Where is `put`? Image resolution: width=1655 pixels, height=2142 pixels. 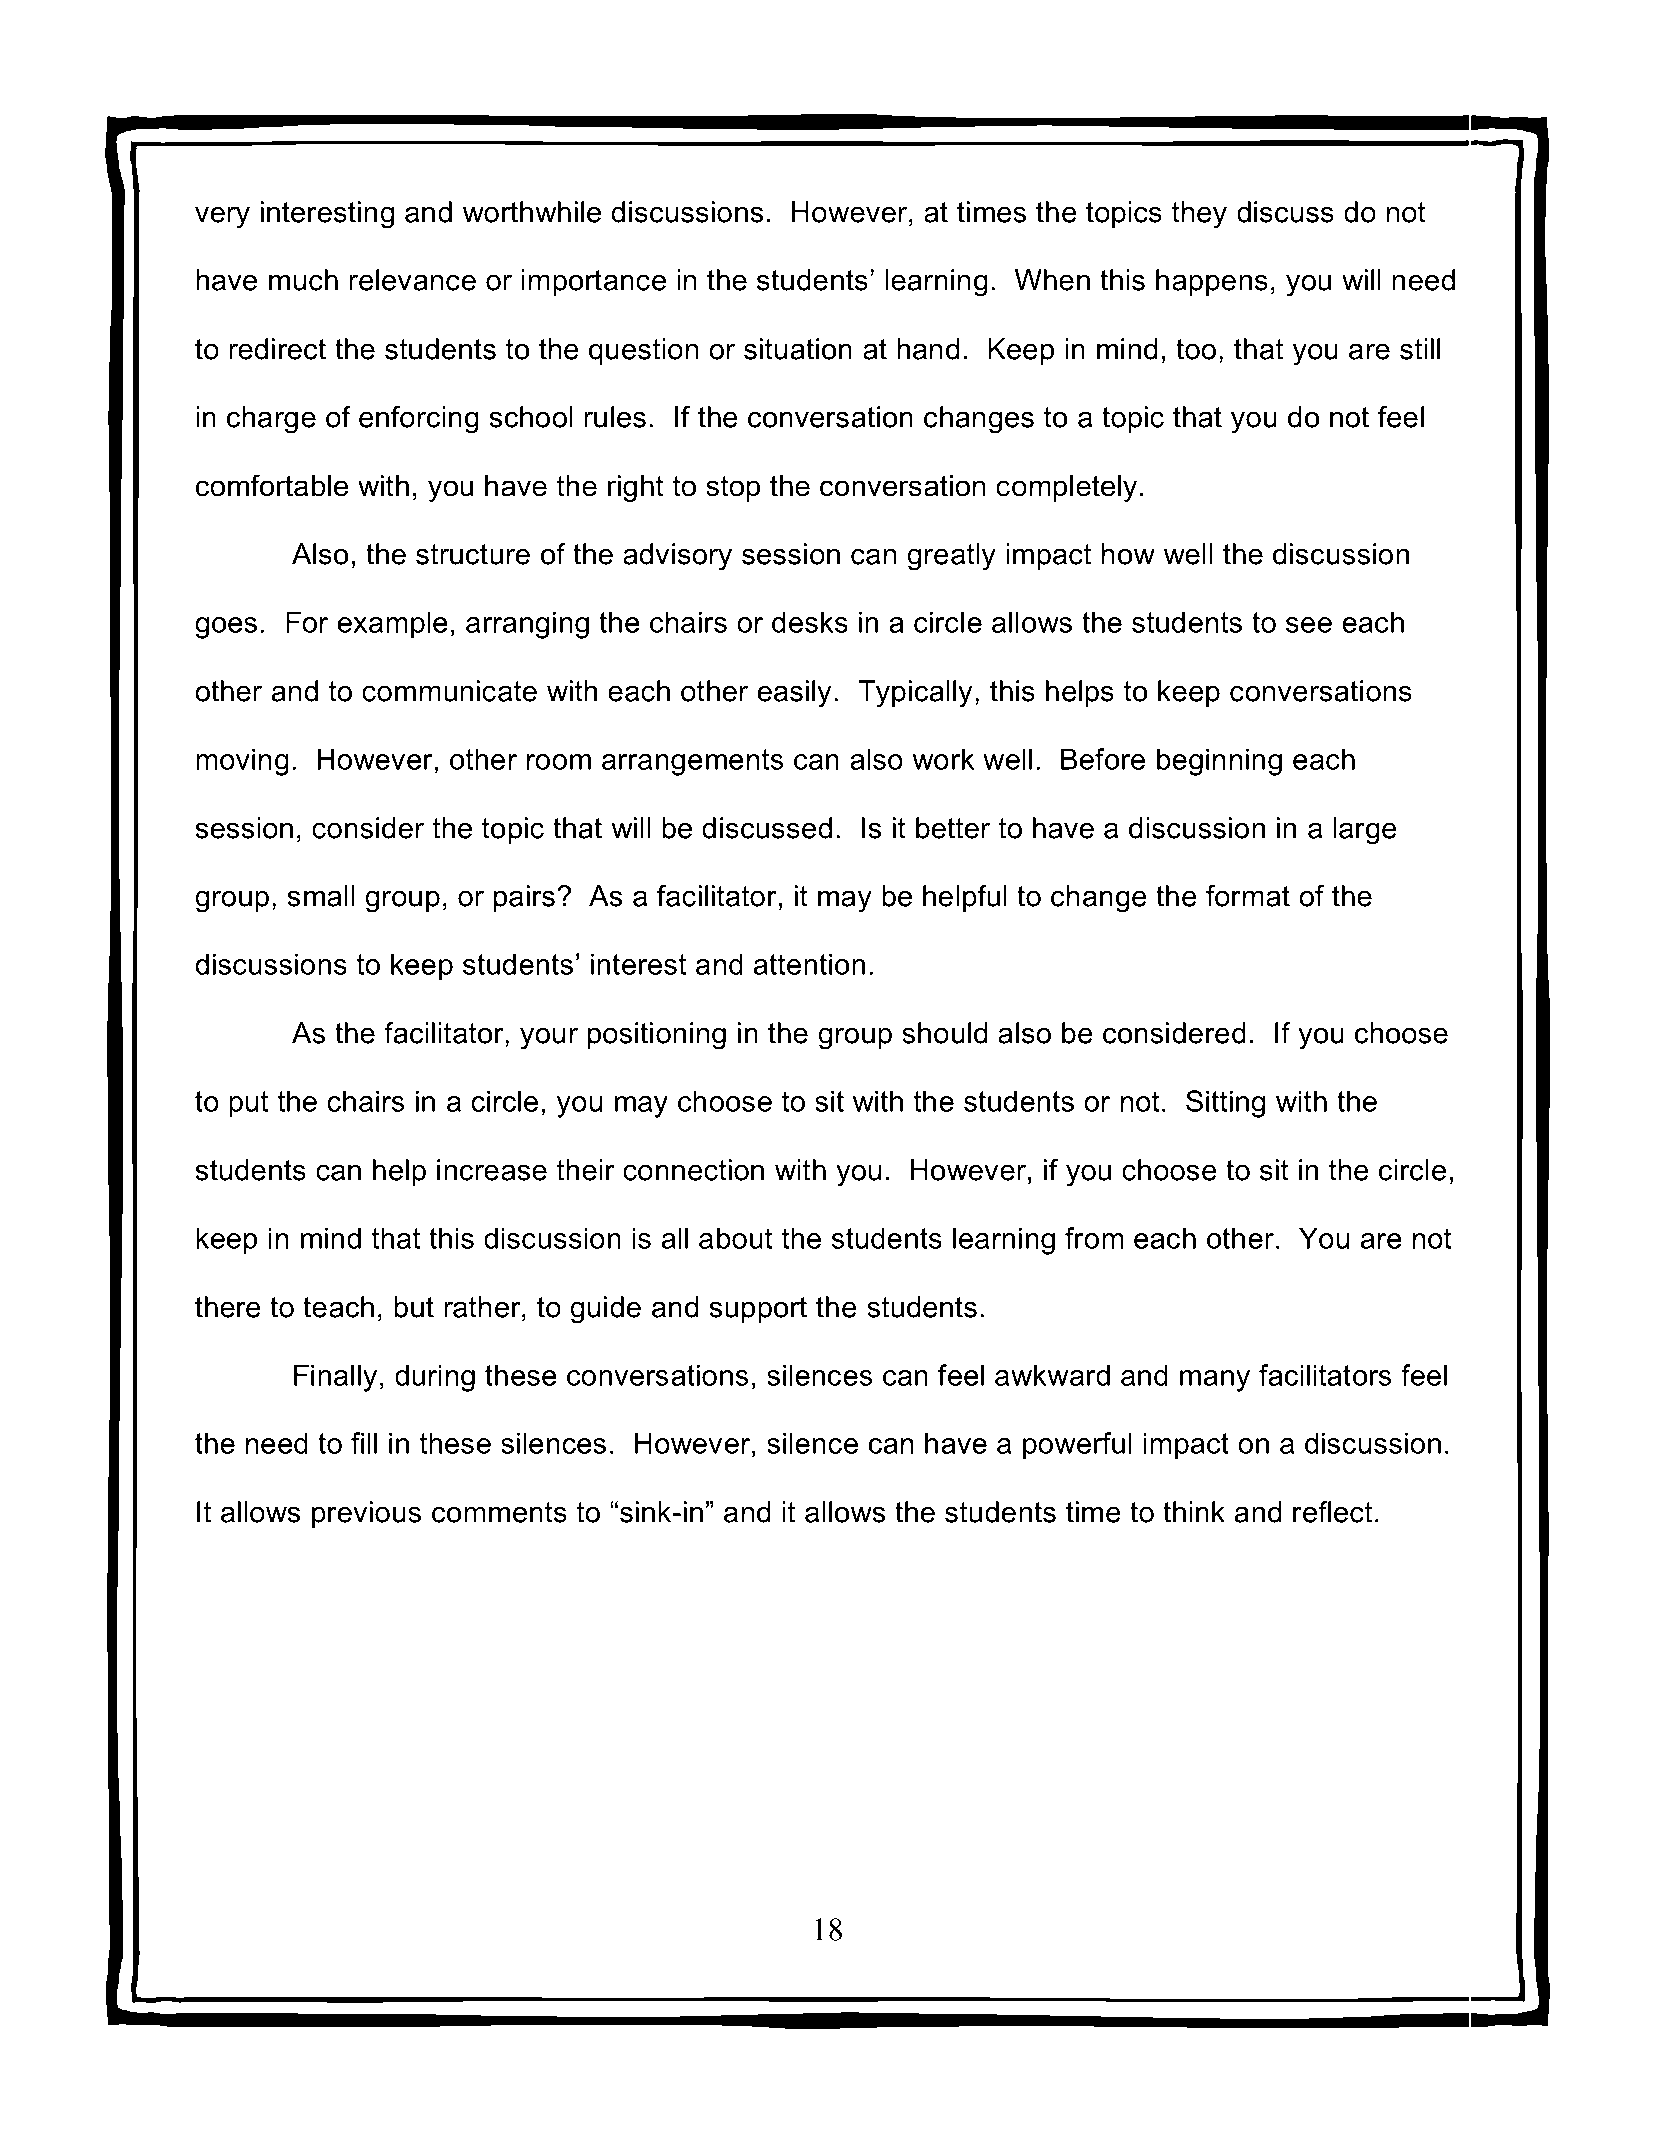
put is located at coordinates (248, 1104).
